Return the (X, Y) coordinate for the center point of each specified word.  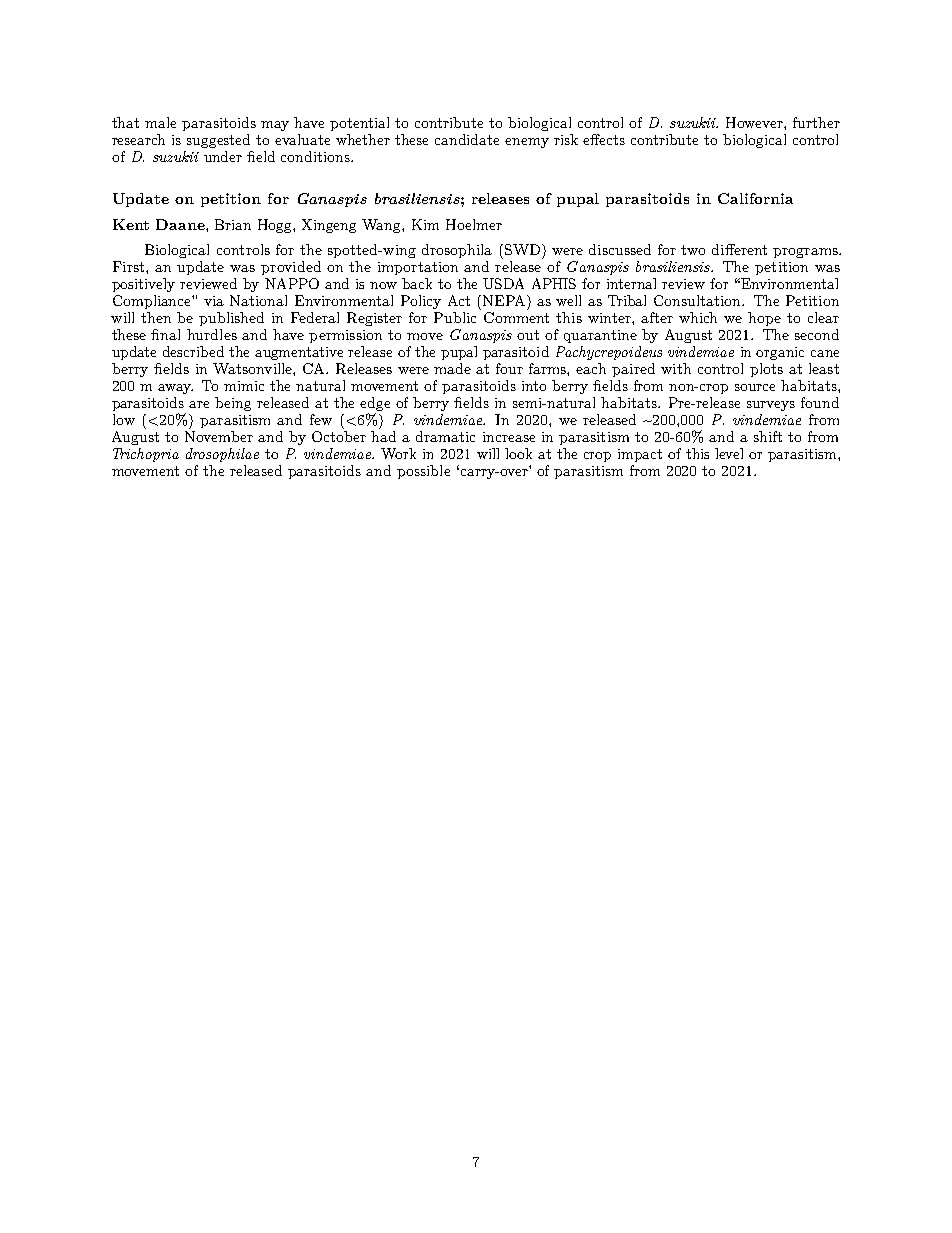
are (199, 404)
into (534, 386)
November (219, 436)
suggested (218, 141)
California (755, 198)
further (816, 122)
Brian (233, 224)
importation (418, 268)
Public (455, 317)
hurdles (212, 334)
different (739, 249)
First (130, 266)
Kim (425, 224)
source (755, 387)
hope (764, 319)
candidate (467, 139)
